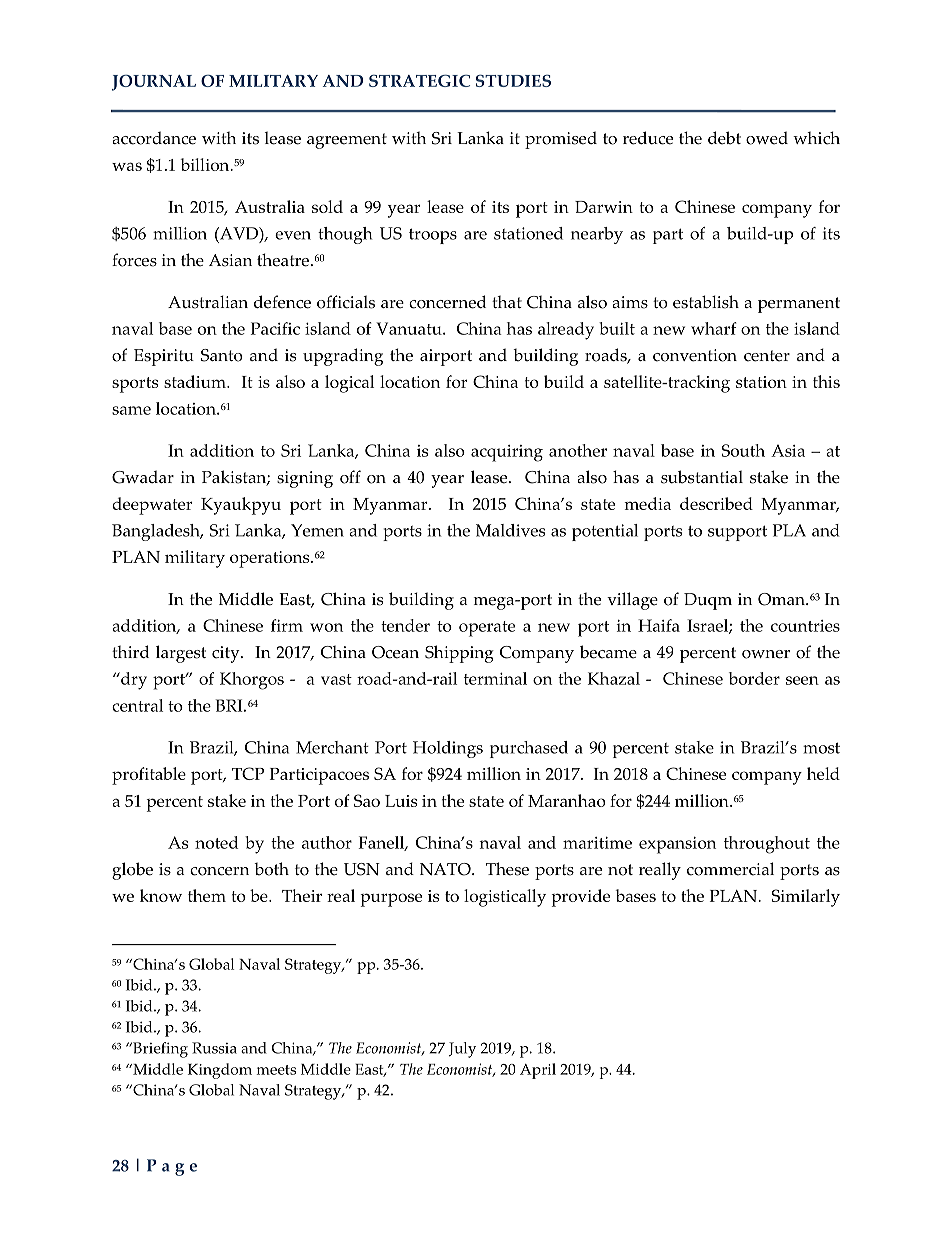 The width and height of the document is (952, 1233). Describe the element at coordinates (507, 453) in the document. I see `acquiring` at that location.
